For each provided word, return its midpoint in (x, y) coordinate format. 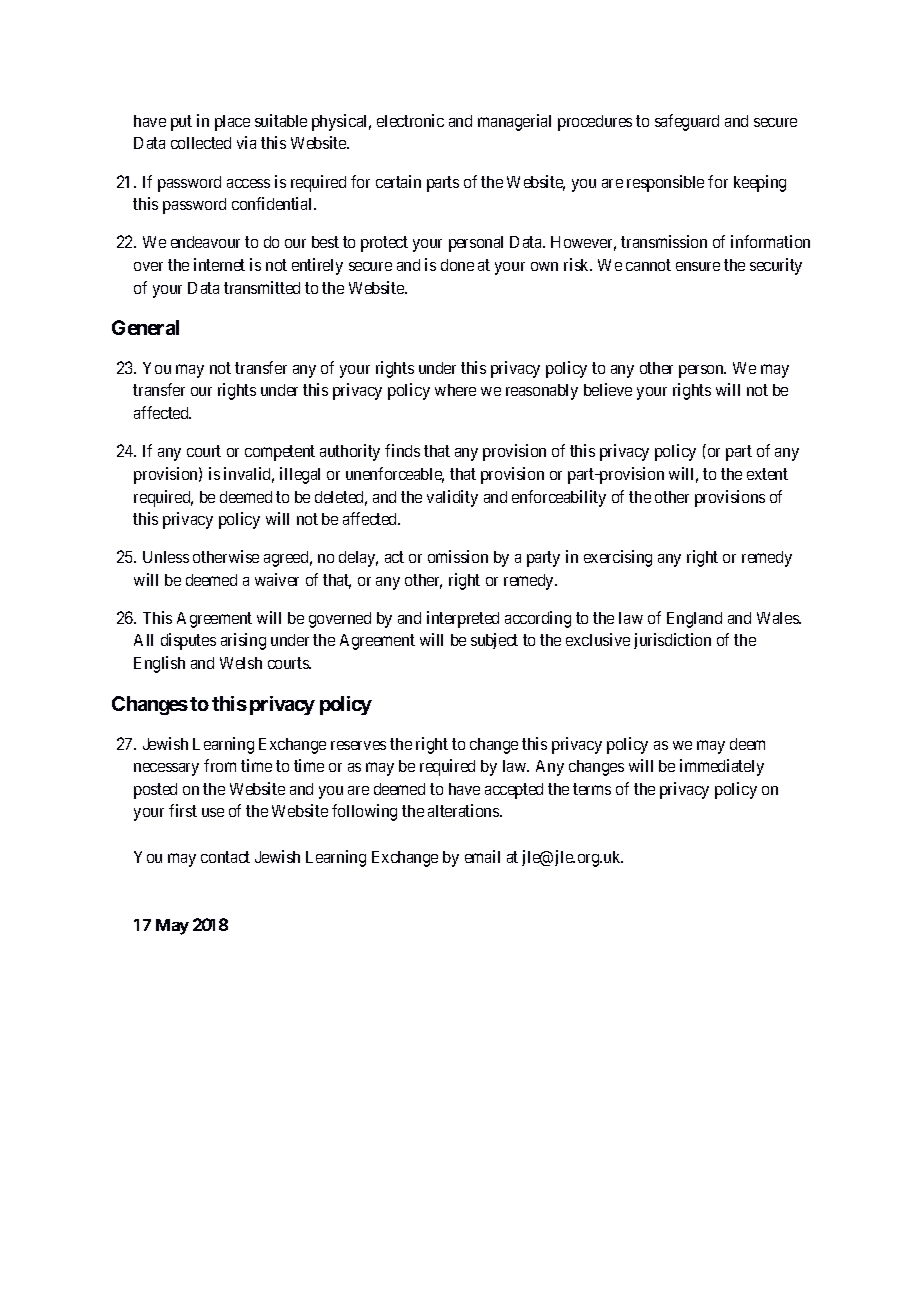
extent (767, 474)
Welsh (241, 663)
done (457, 265)
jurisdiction (672, 641)
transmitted (262, 287)
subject (494, 641)
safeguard (687, 122)
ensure (698, 266)
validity (452, 498)
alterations (464, 810)
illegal (300, 475)
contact (225, 857)
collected (201, 143)
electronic (410, 120)
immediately (722, 767)
